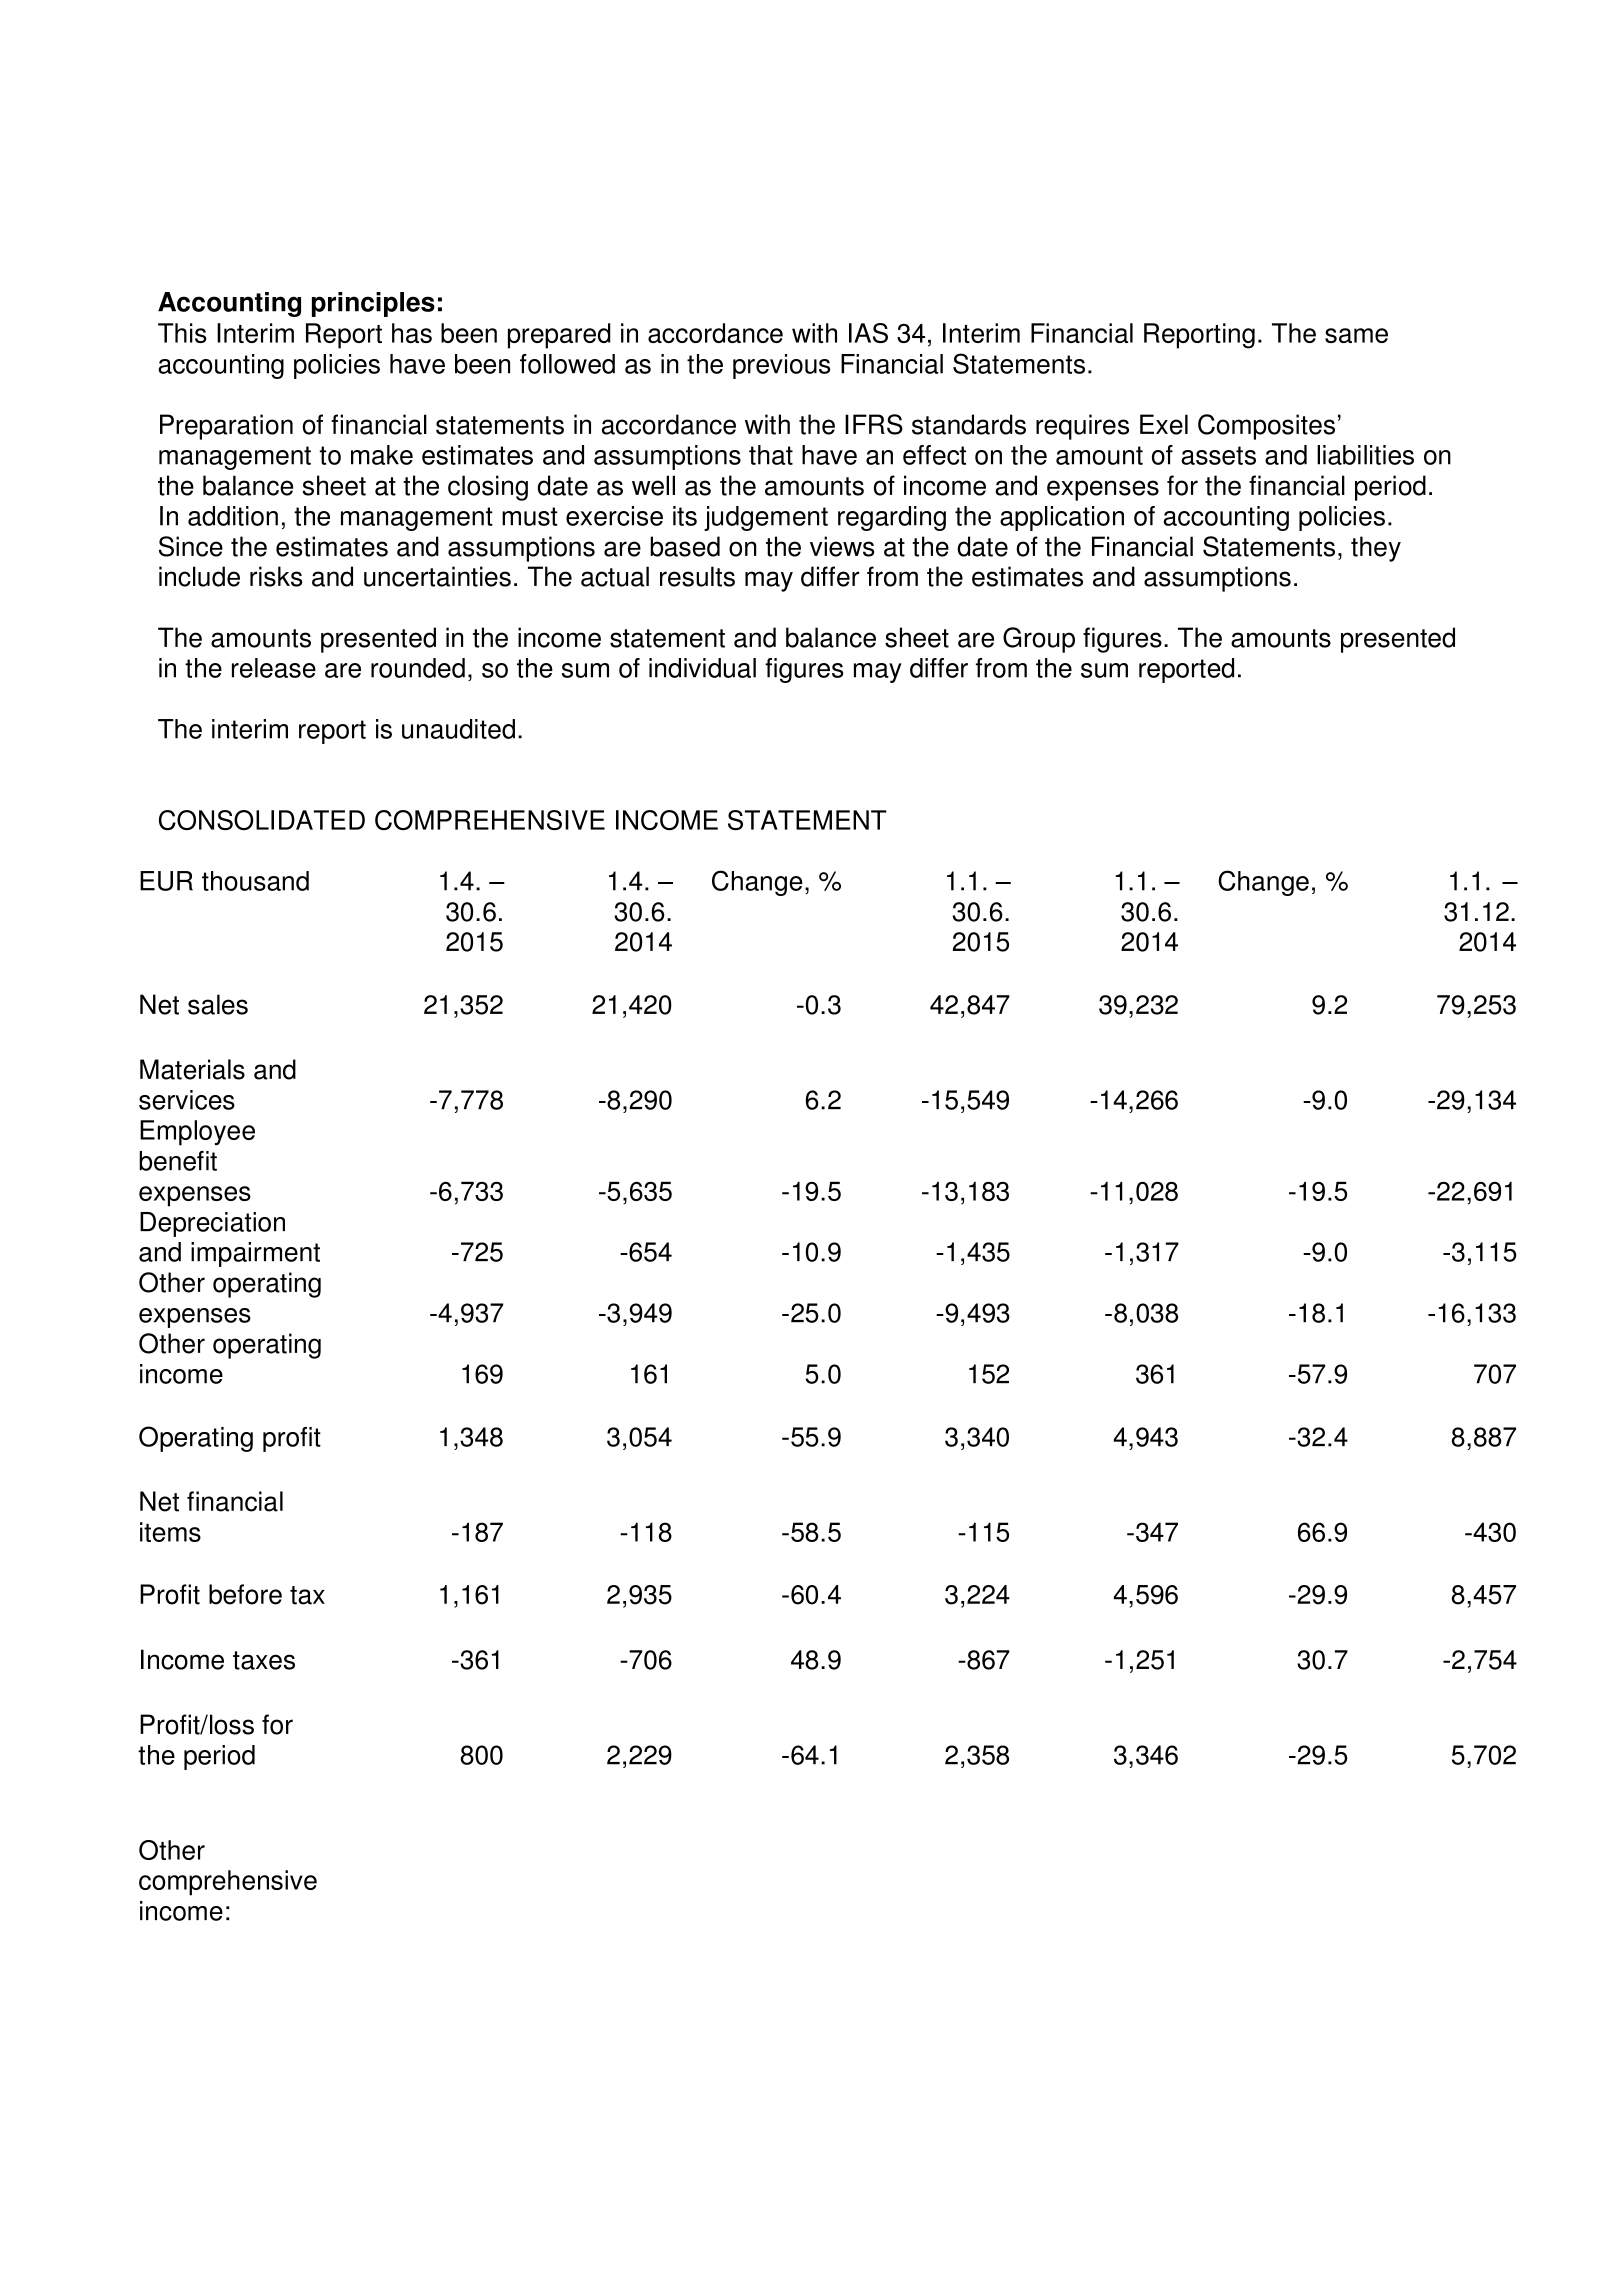 The image size is (1618, 2289). Describe the element at coordinates (264, 1660) in the screenshot. I see `taxes` at that location.
